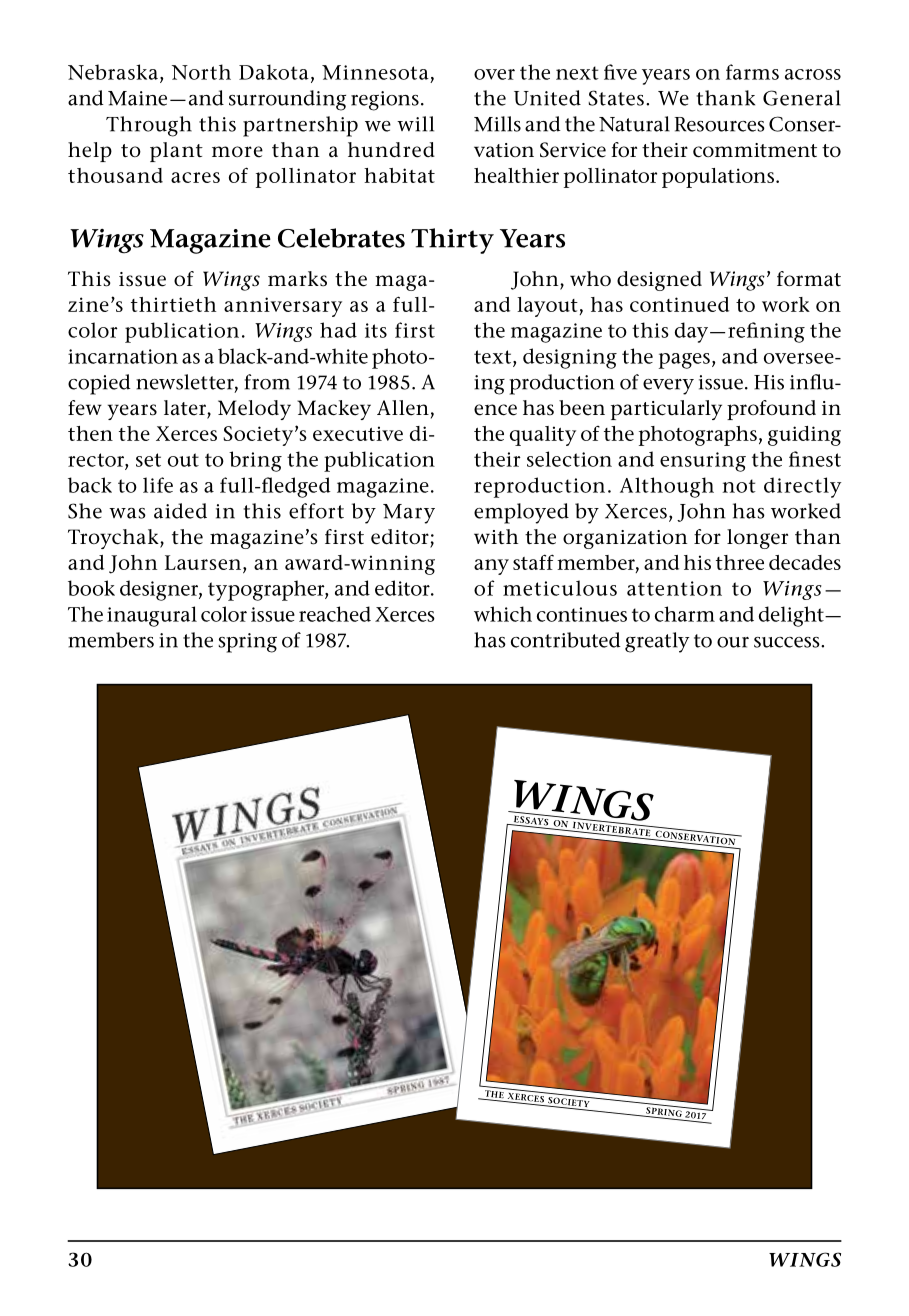 This image has width=909, height=1316. Describe the element at coordinates (752, 72) in the image. I see `farms` at that location.
